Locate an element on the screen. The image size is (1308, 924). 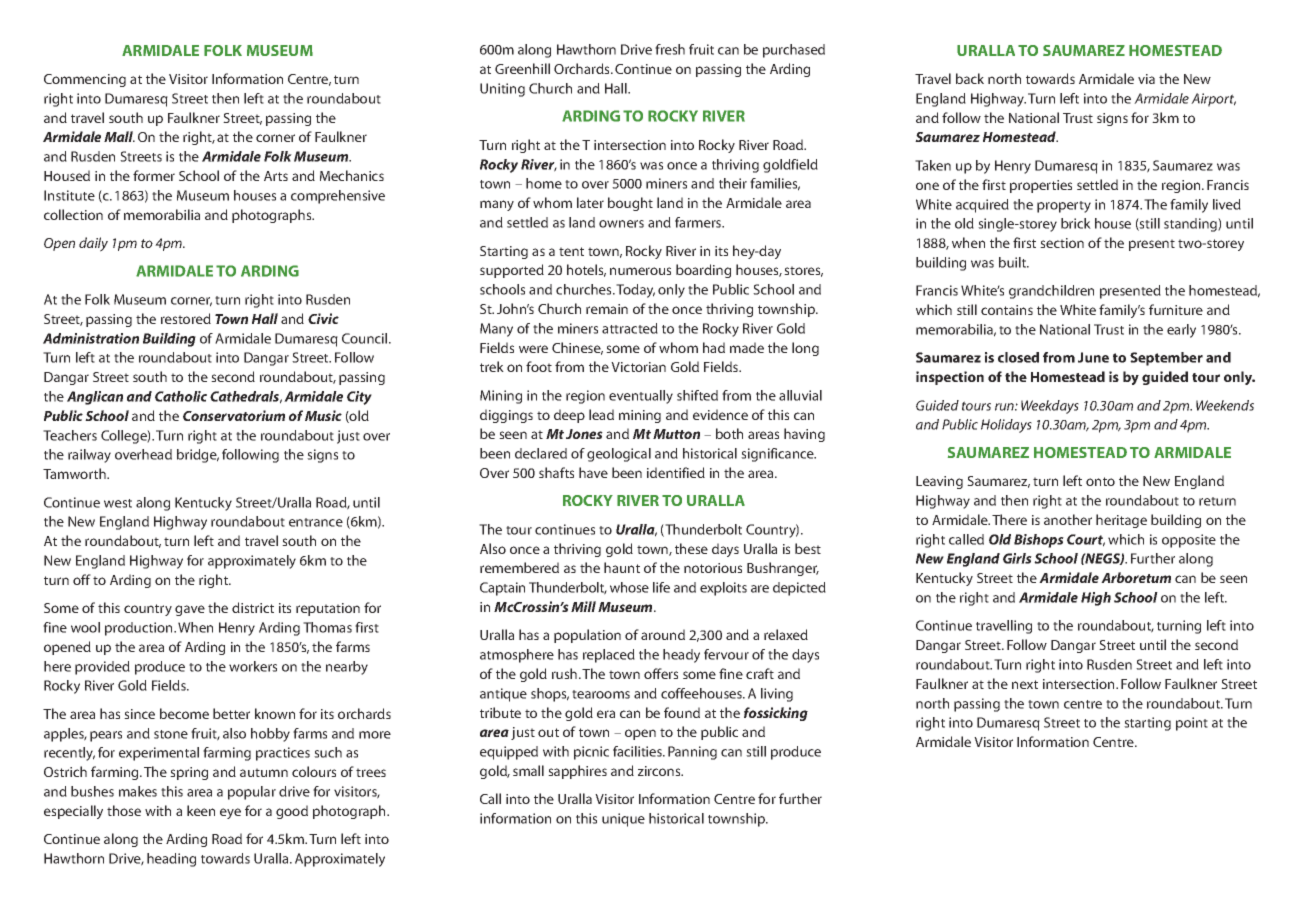
onto is located at coordinates (1100, 481).
